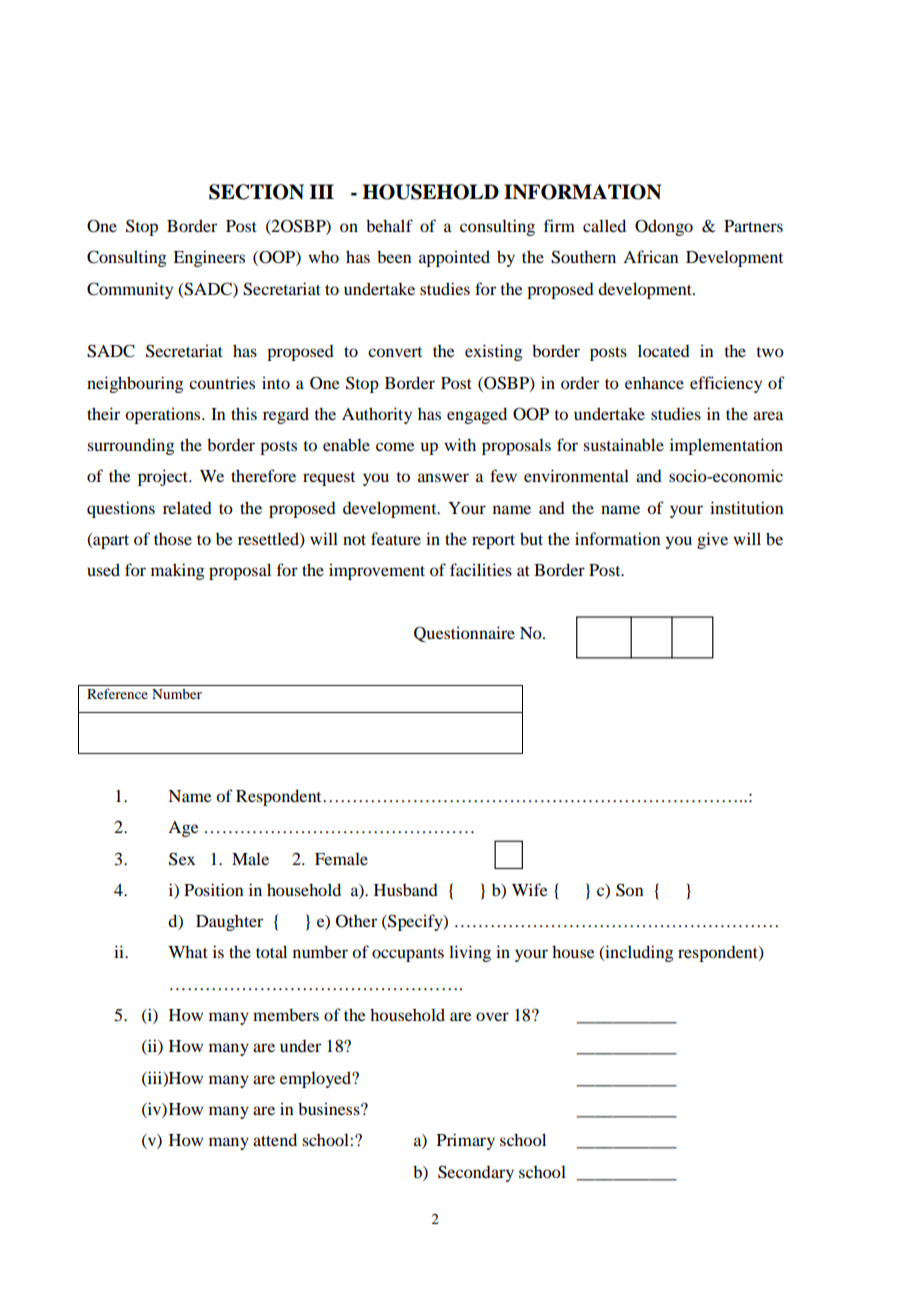  What do you see at coordinates (275, 1139) in the image?
I see `attend` at bounding box center [275, 1139].
